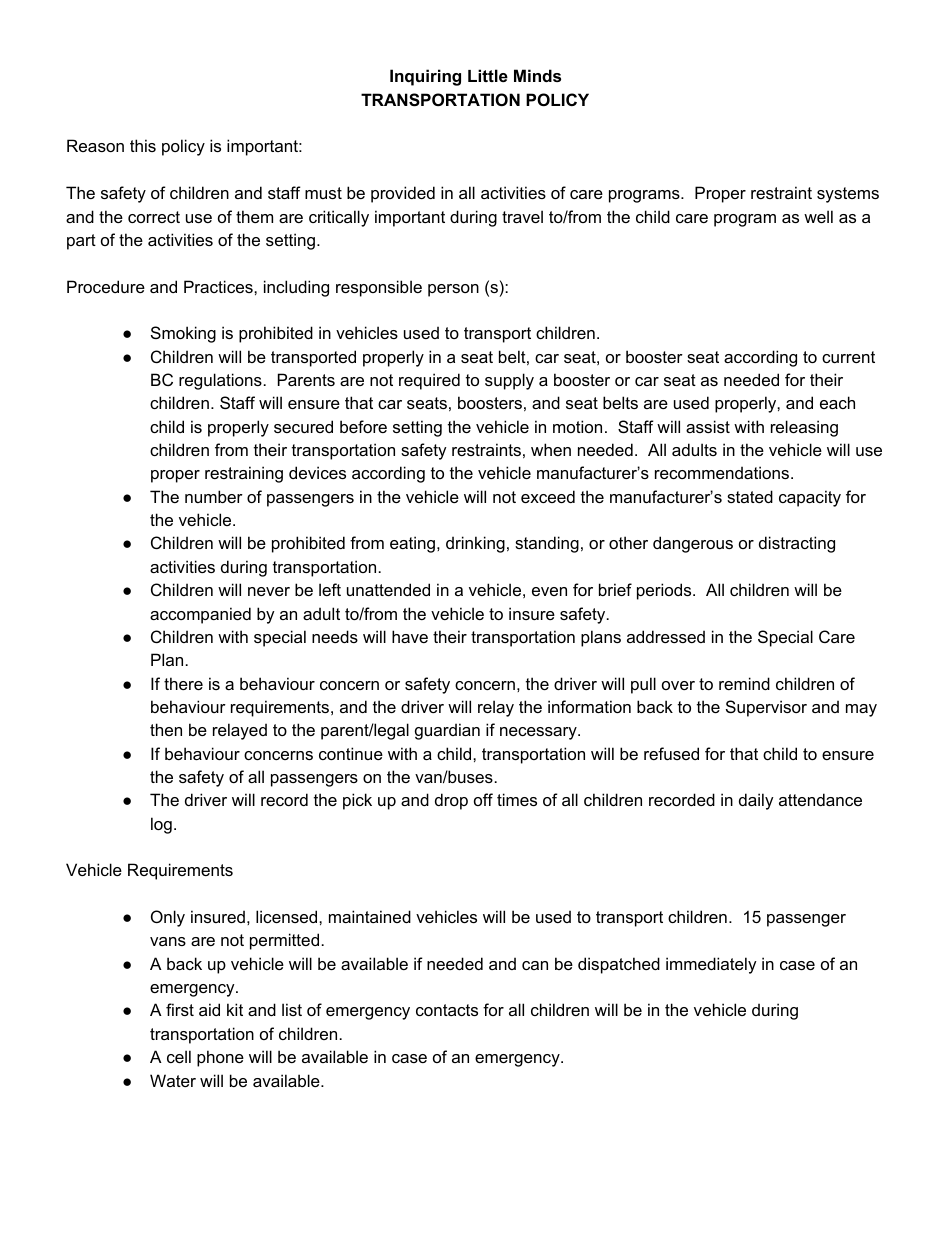  Describe the element at coordinates (848, 195) in the screenshot. I see `systems` at that location.
